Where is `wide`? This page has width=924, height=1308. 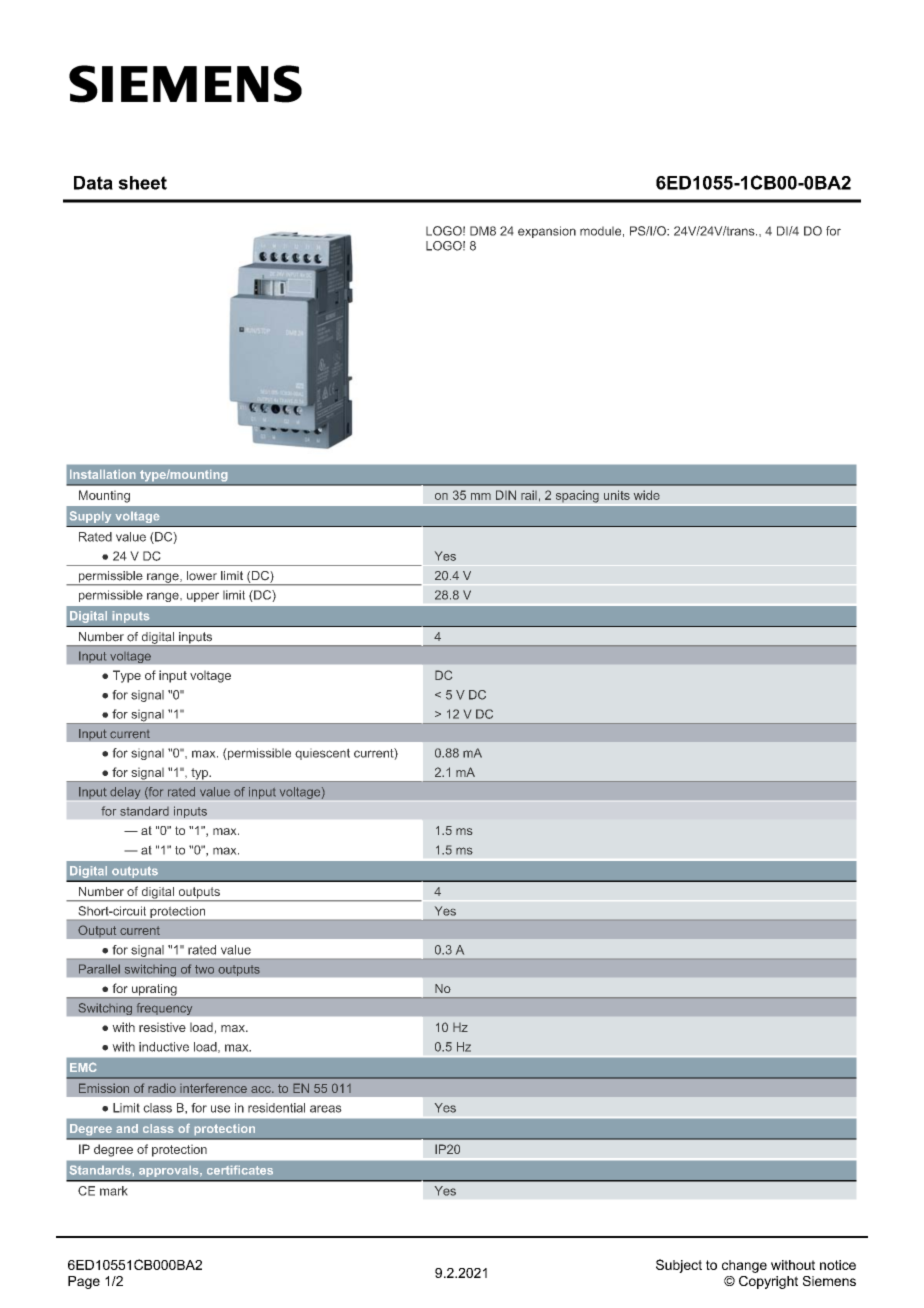
wide is located at coordinates (647, 495).
